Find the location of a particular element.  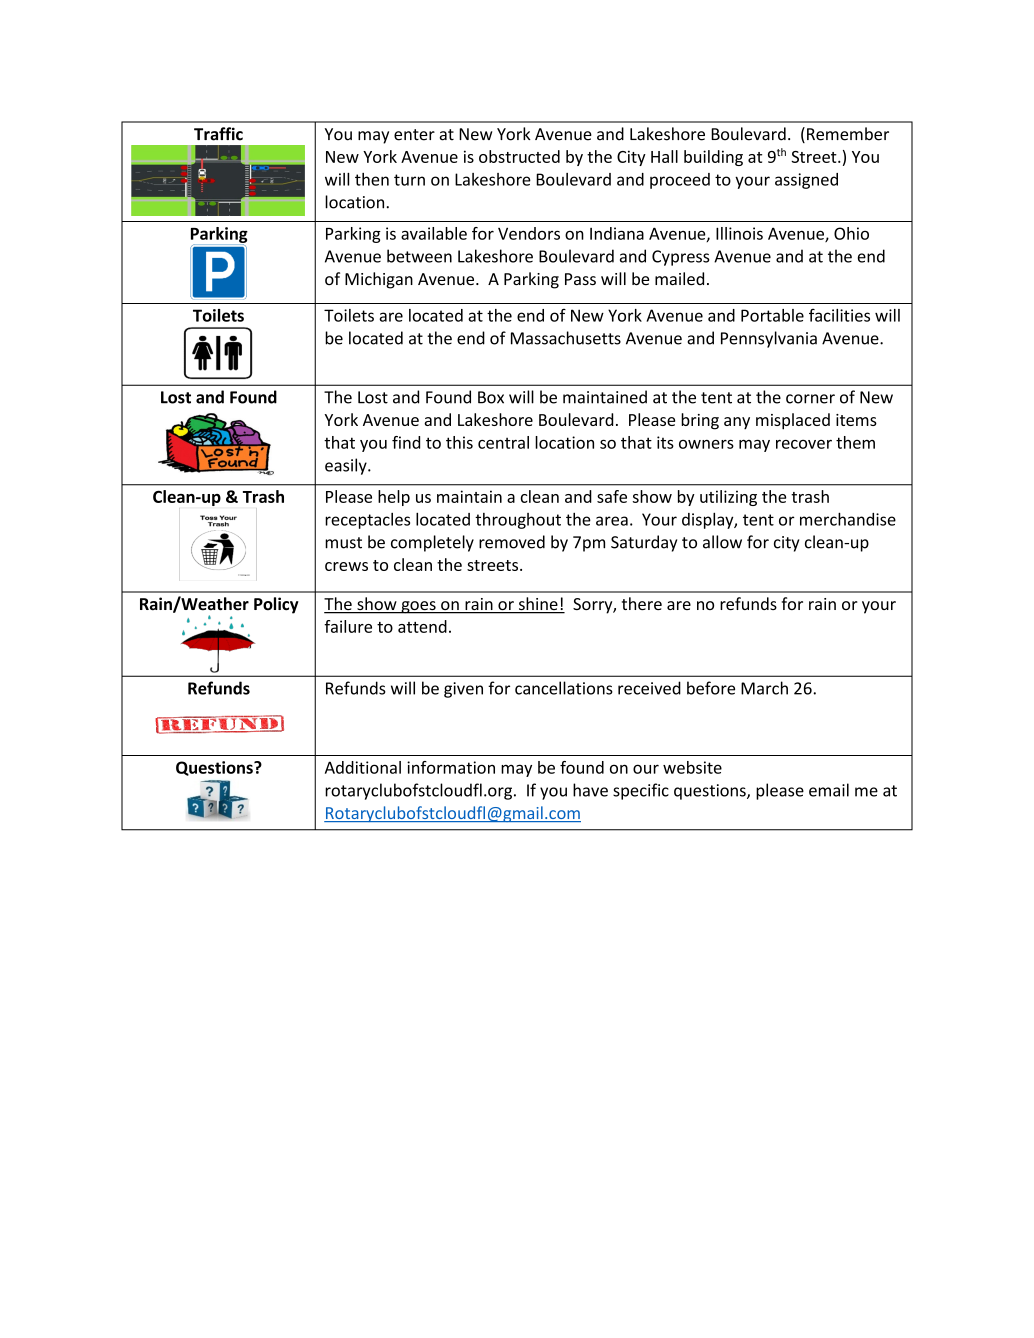

Massachusetts is located at coordinates (566, 338).
